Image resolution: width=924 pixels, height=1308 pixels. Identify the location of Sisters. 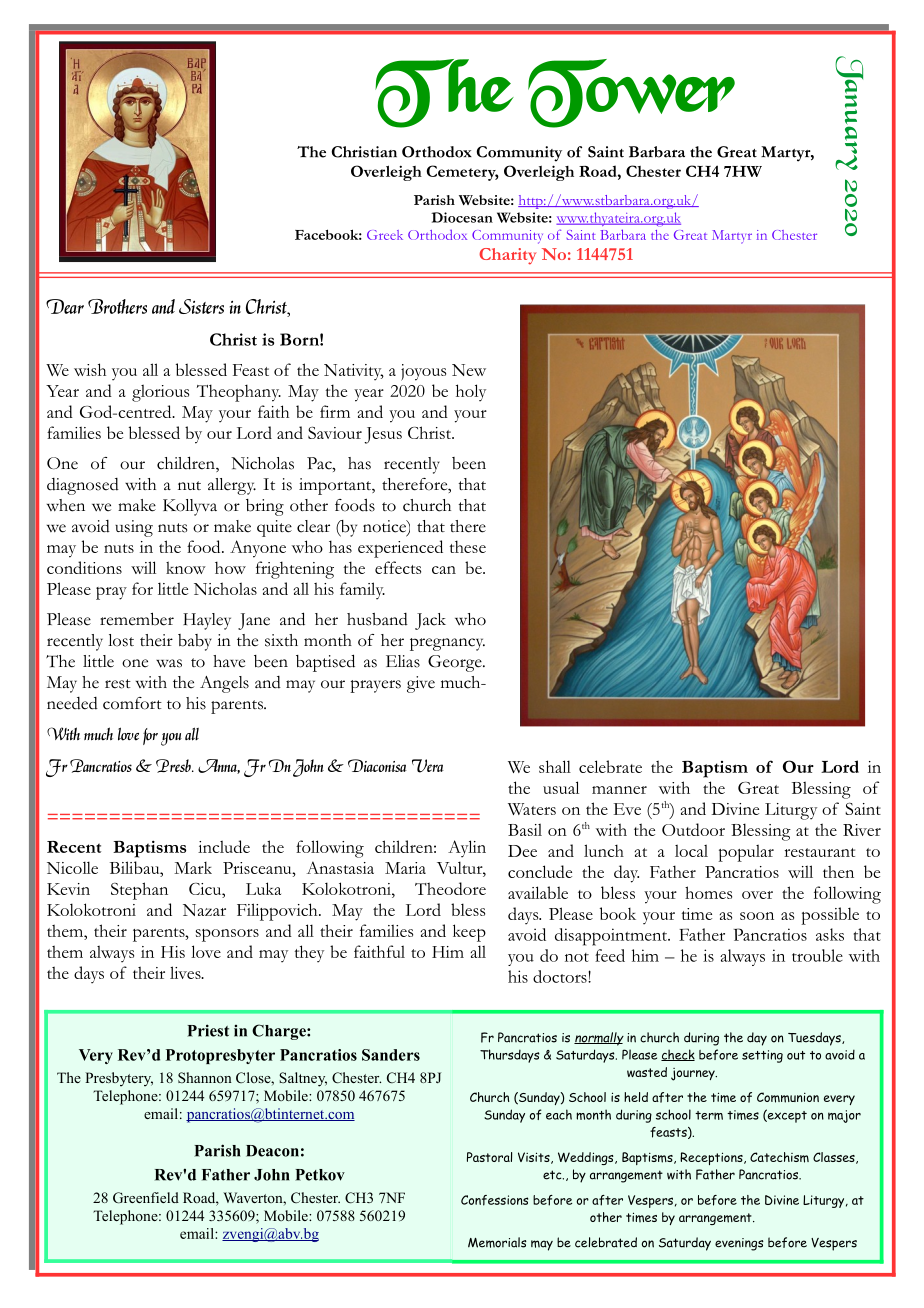
(201, 306).
